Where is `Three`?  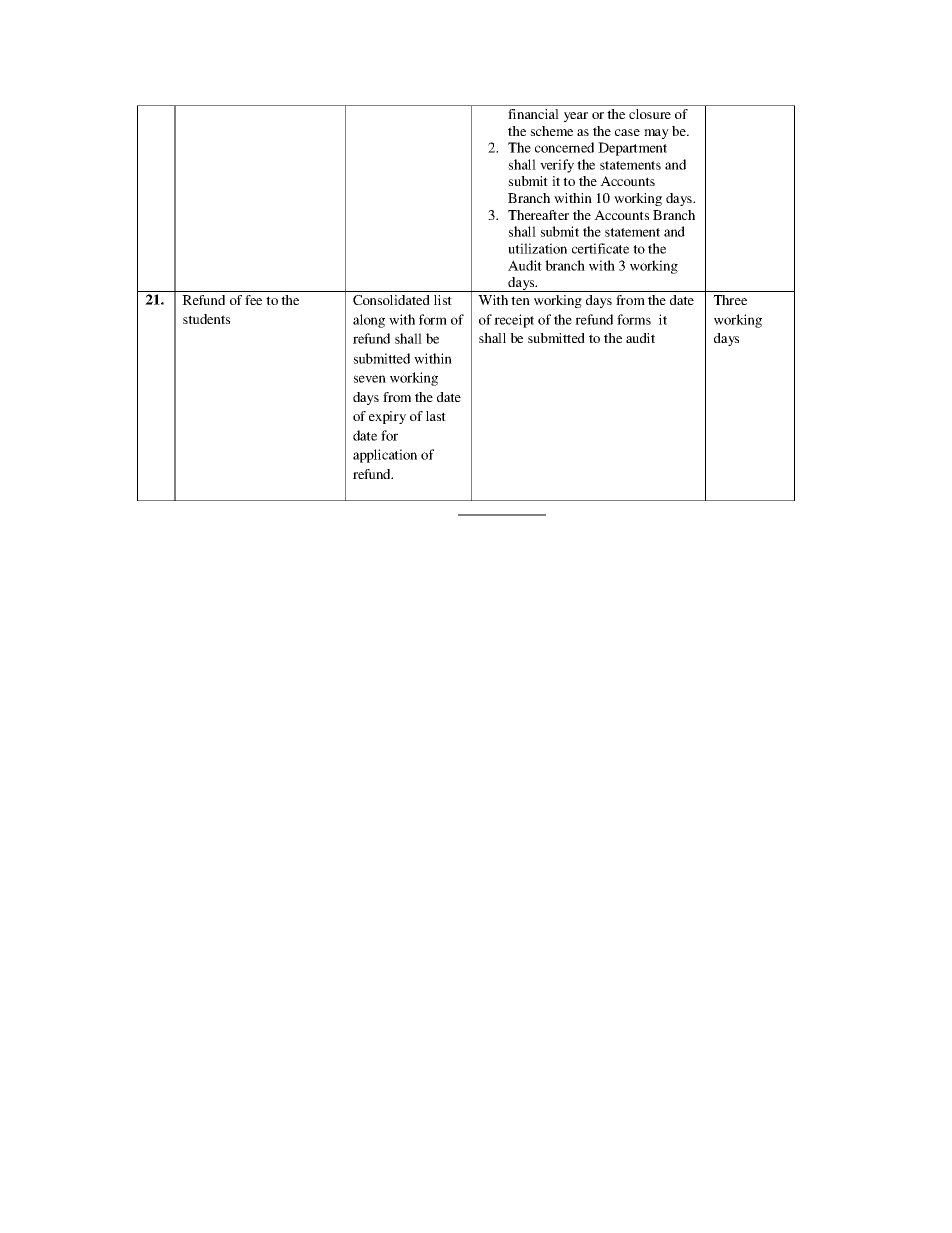 Three is located at coordinates (730, 300).
